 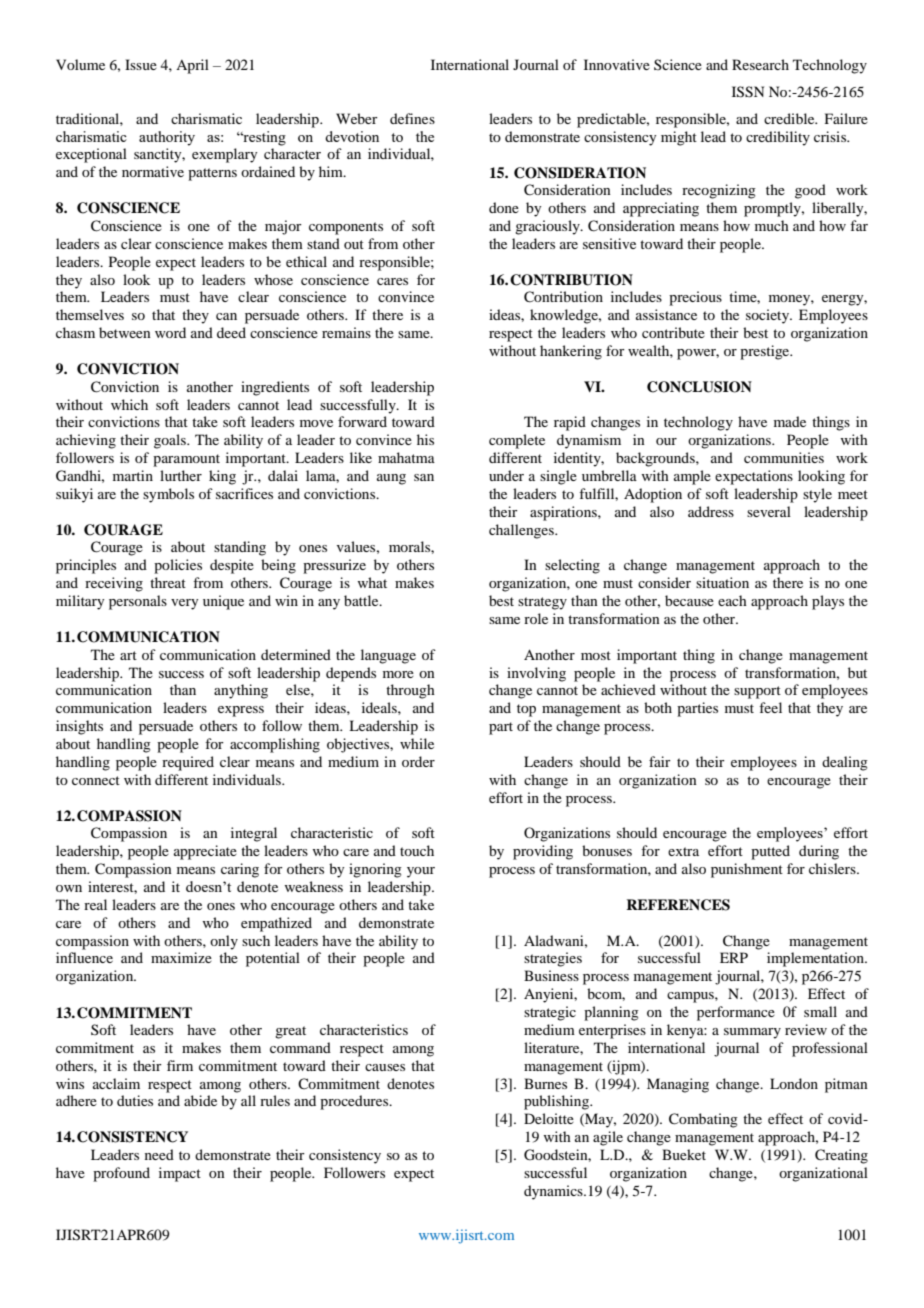 I want to click on Issue, so click(x=141, y=64).
